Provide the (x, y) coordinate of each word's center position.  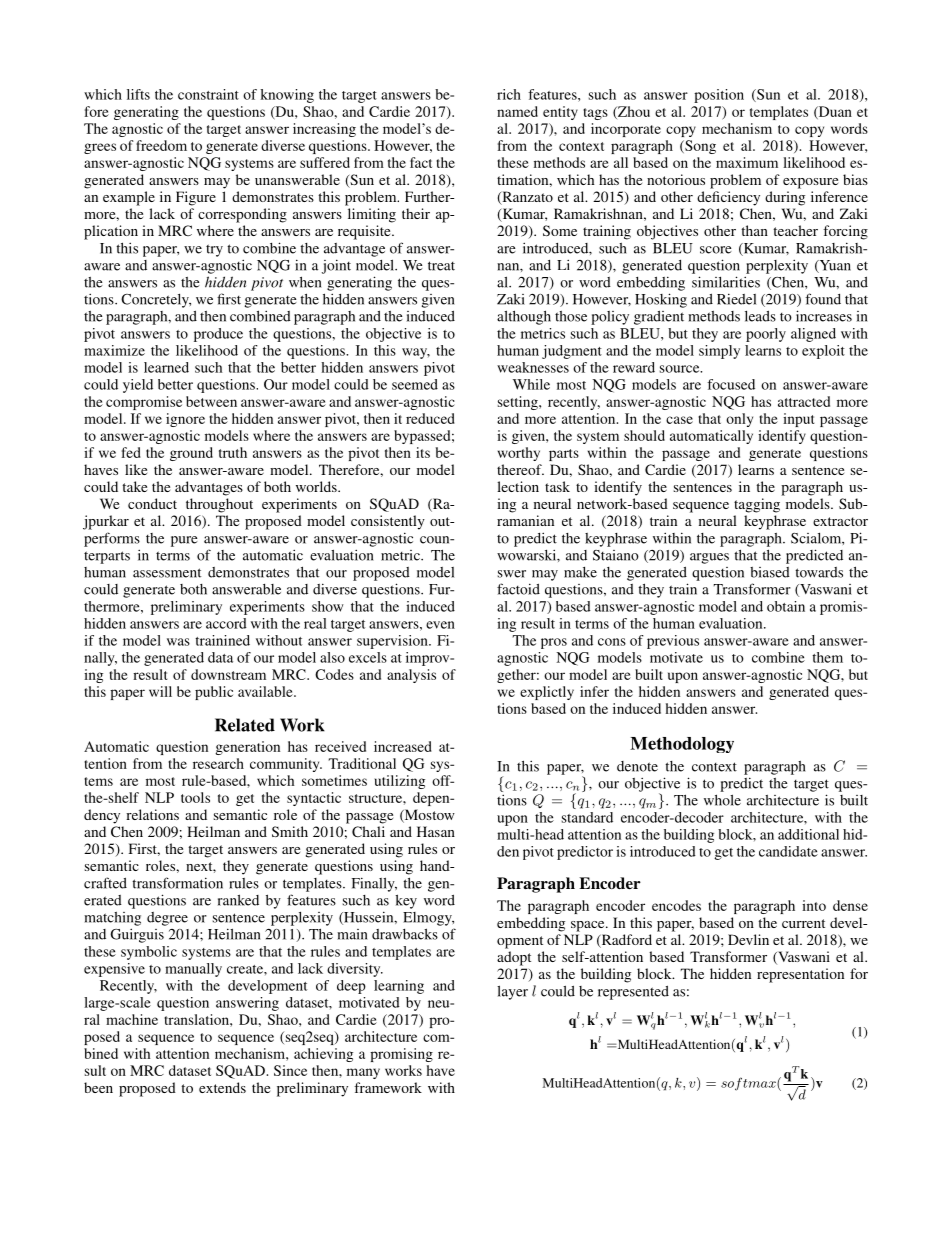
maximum (747, 162)
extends (222, 1087)
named (517, 111)
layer (512, 992)
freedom (161, 145)
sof (731, 1084)
